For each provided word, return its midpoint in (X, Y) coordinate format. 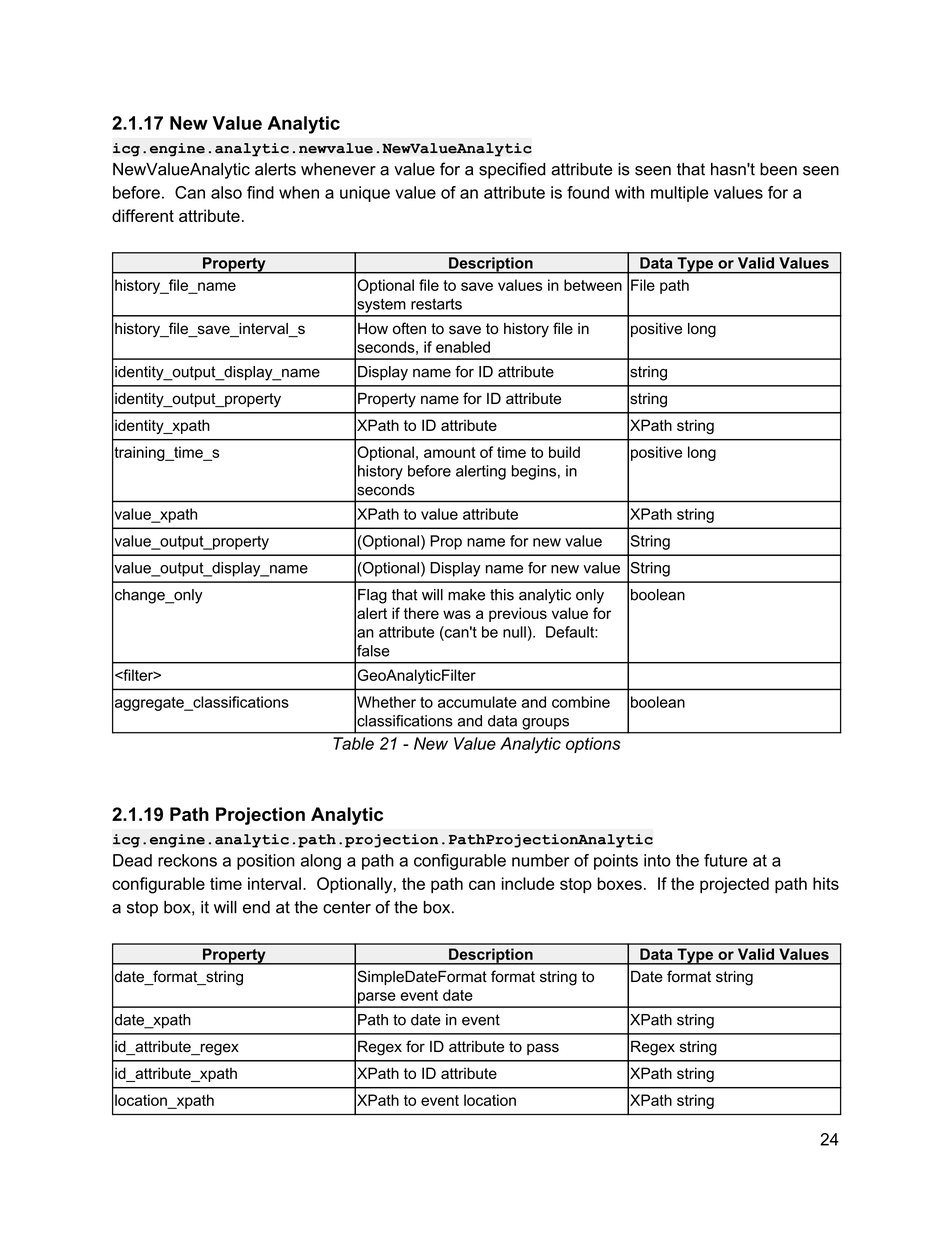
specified (512, 170)
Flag (372, 596)
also (226, 192)
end (256, 907)
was (457, 614)
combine (581, 702)
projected (734, 885)
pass (543, 1049)
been (778, 169)
